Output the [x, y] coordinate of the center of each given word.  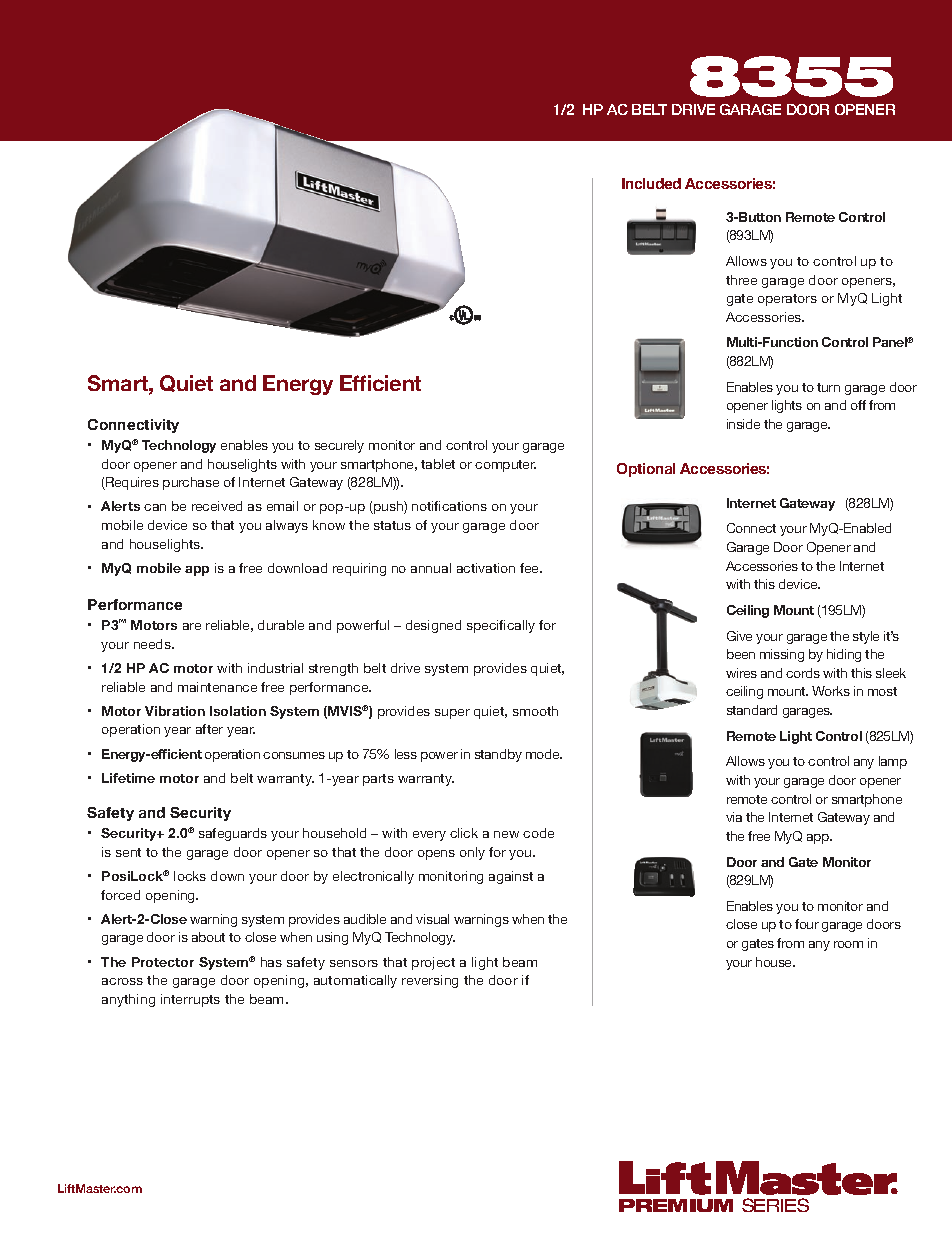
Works [831, 691]
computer [505, 466]
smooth [535, 711]
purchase [191, 483]
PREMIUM [676, 1205]
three [741, 280]
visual [432, 919]
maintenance [217, 687]
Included [651, 183]
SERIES [775, 1205]
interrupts [190, 1000]
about [208, 937]
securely [339, 446]
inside [743, 424]
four [807, 924]
